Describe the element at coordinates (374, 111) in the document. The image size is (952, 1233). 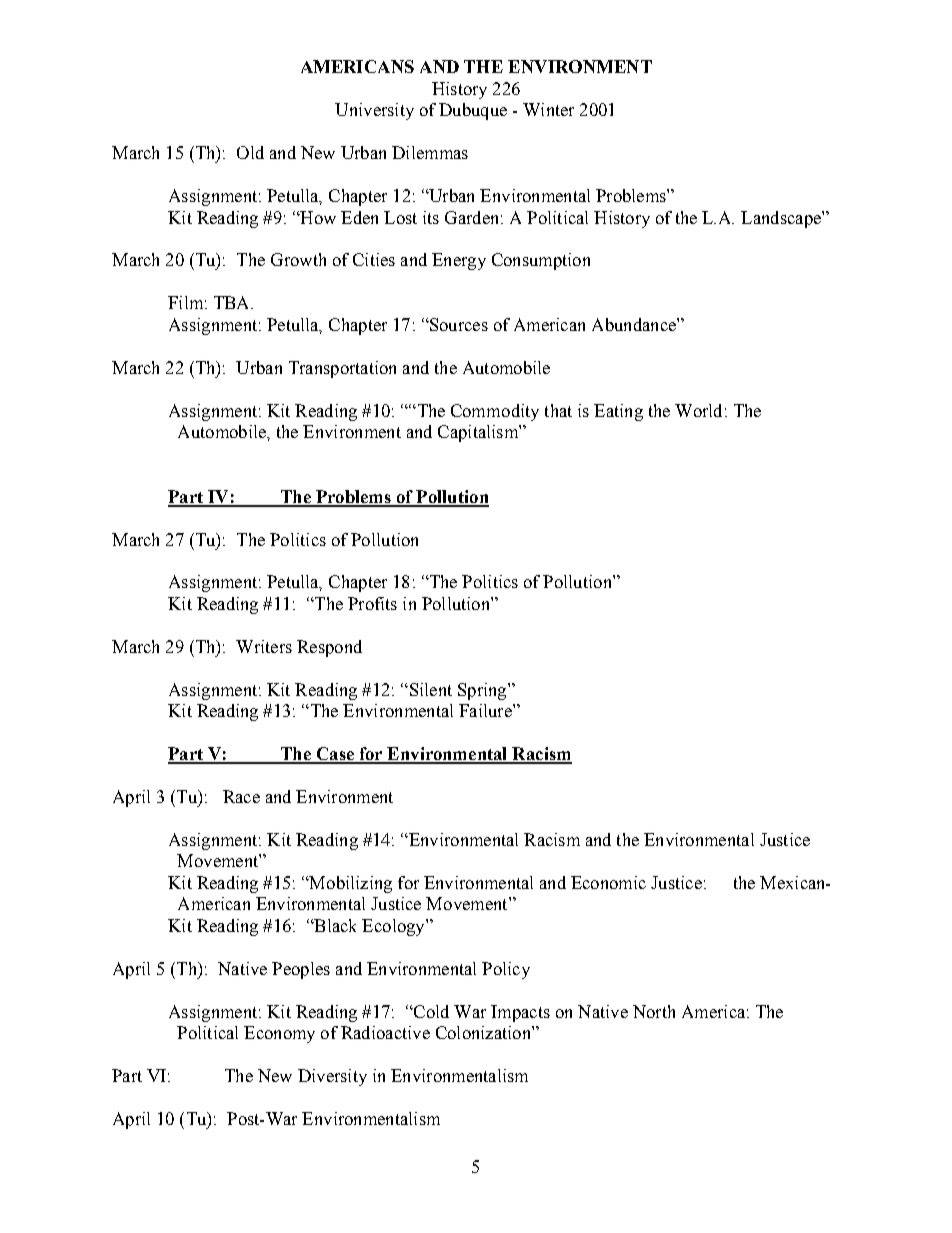
I see `University` at that location.
